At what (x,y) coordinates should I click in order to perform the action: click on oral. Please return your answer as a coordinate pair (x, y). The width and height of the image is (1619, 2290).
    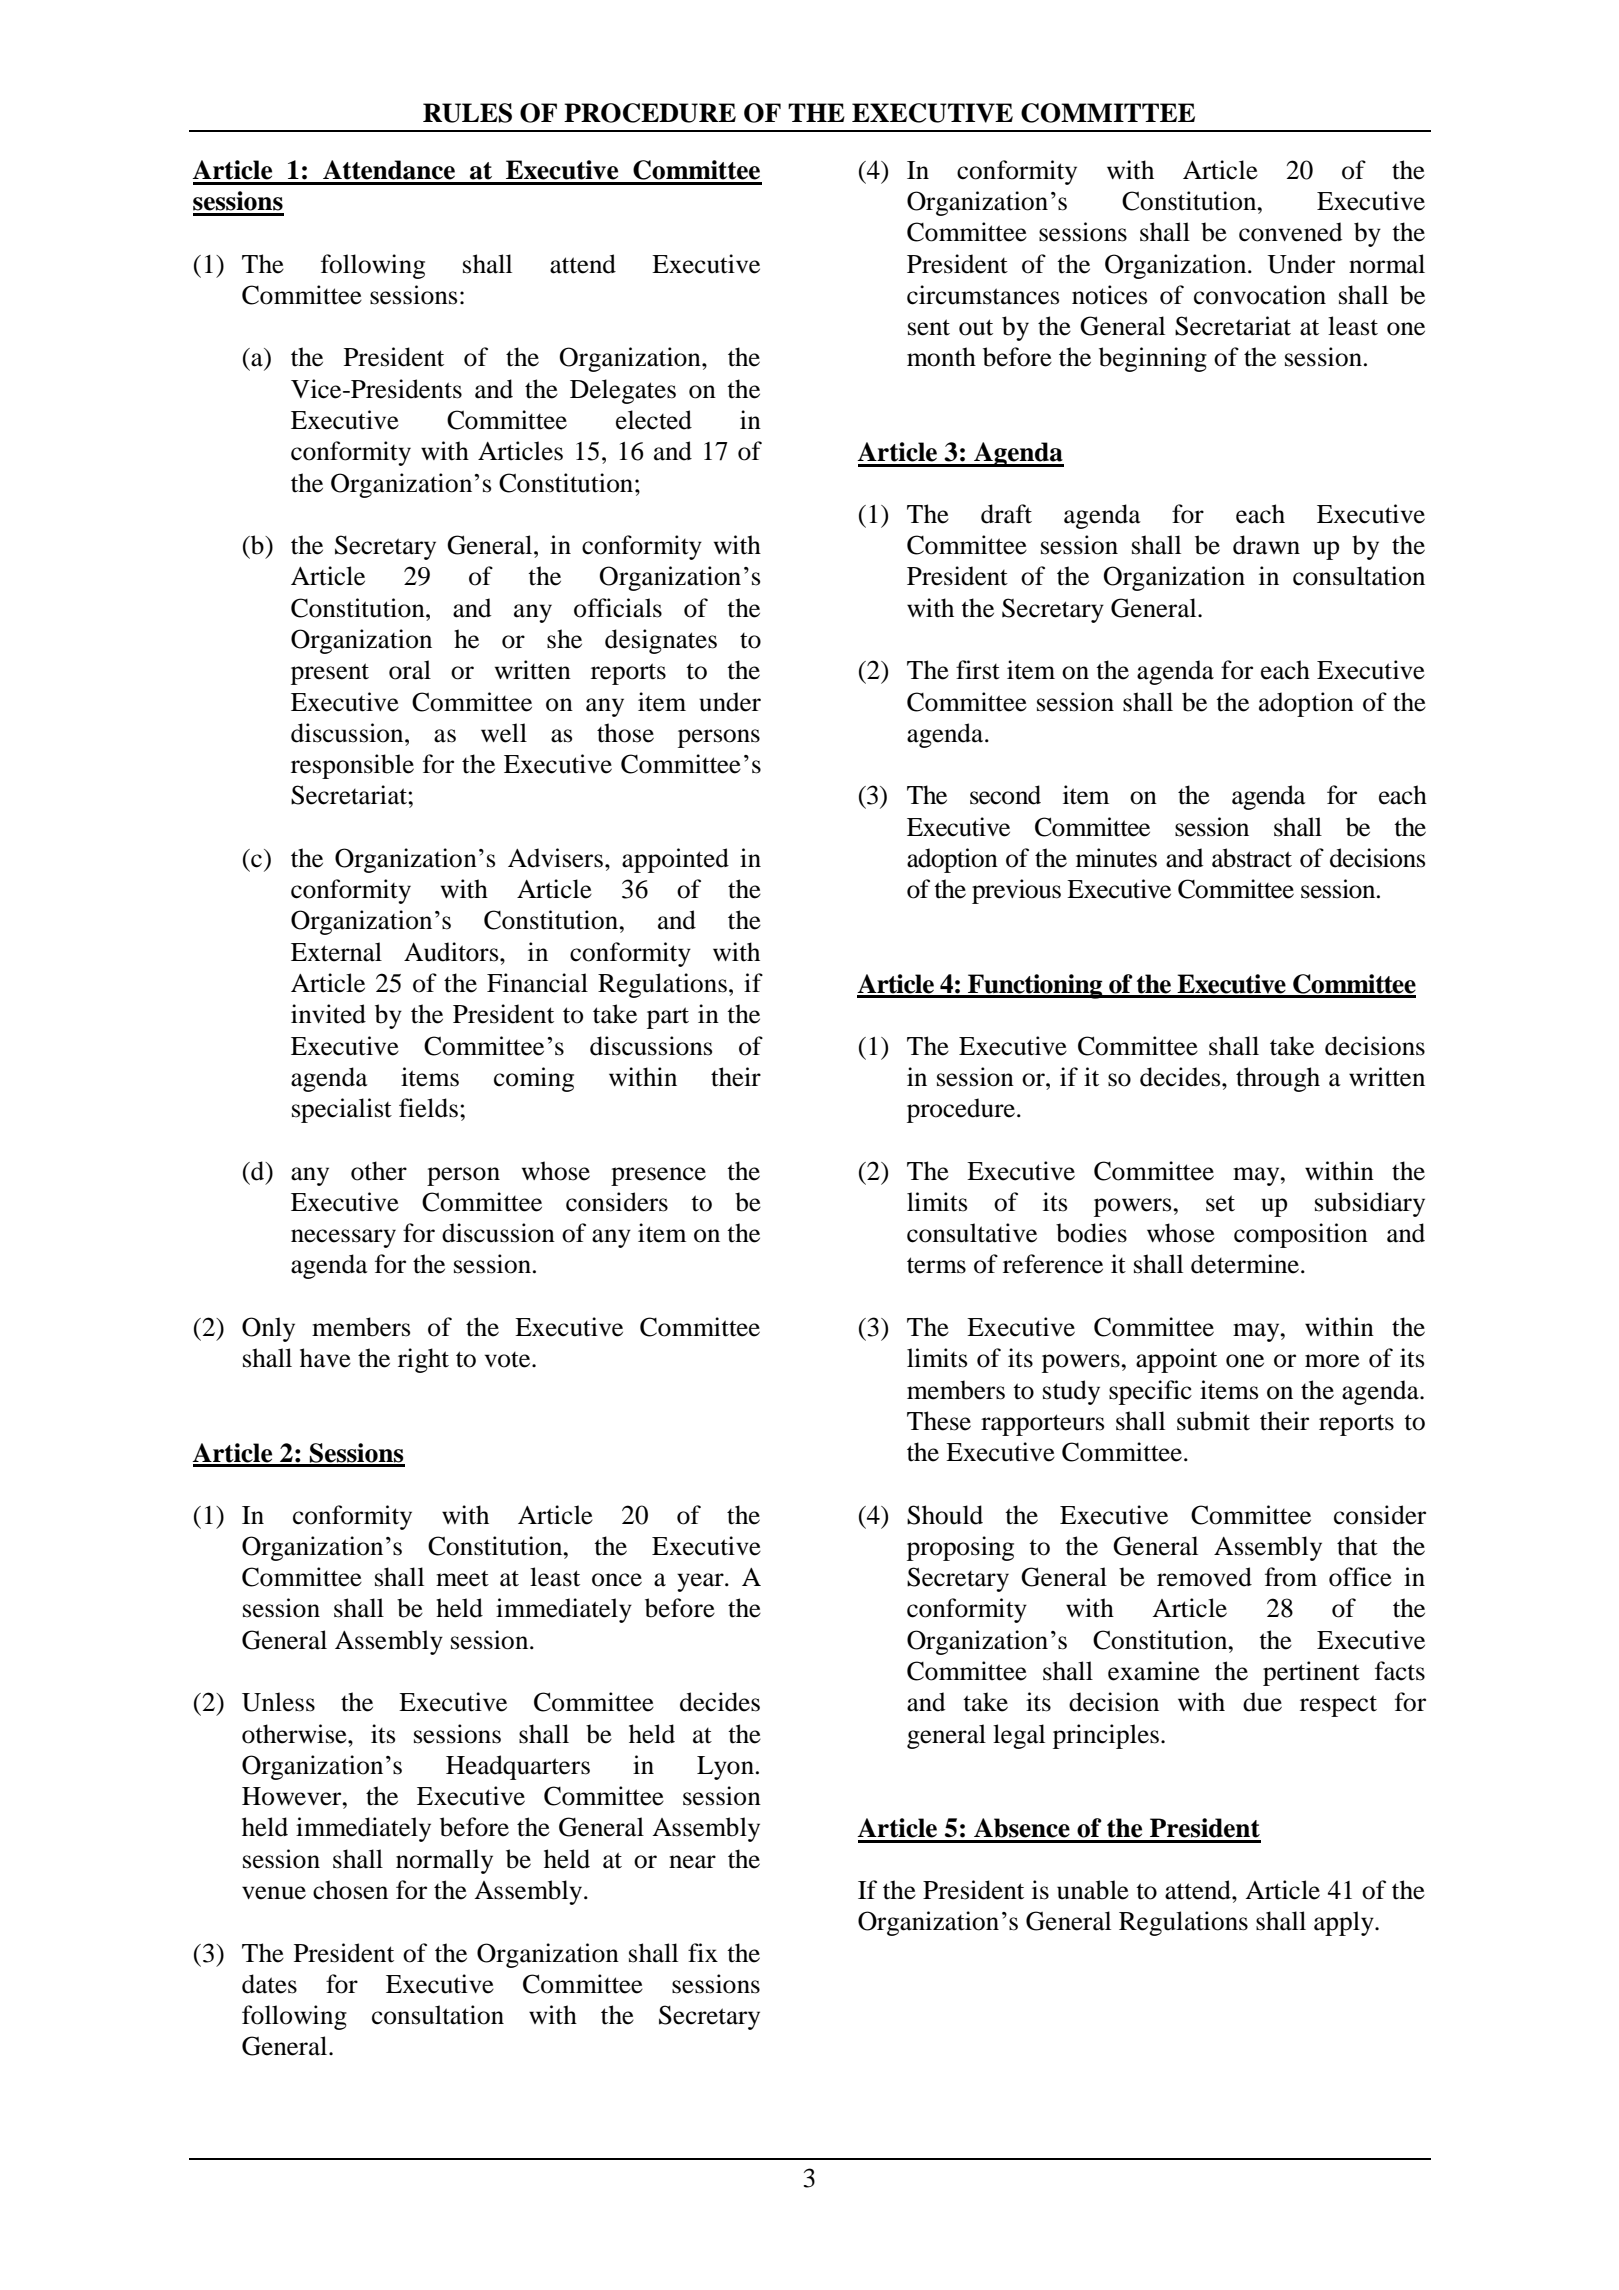
    Looking at the image, I should click on (410, 670).
